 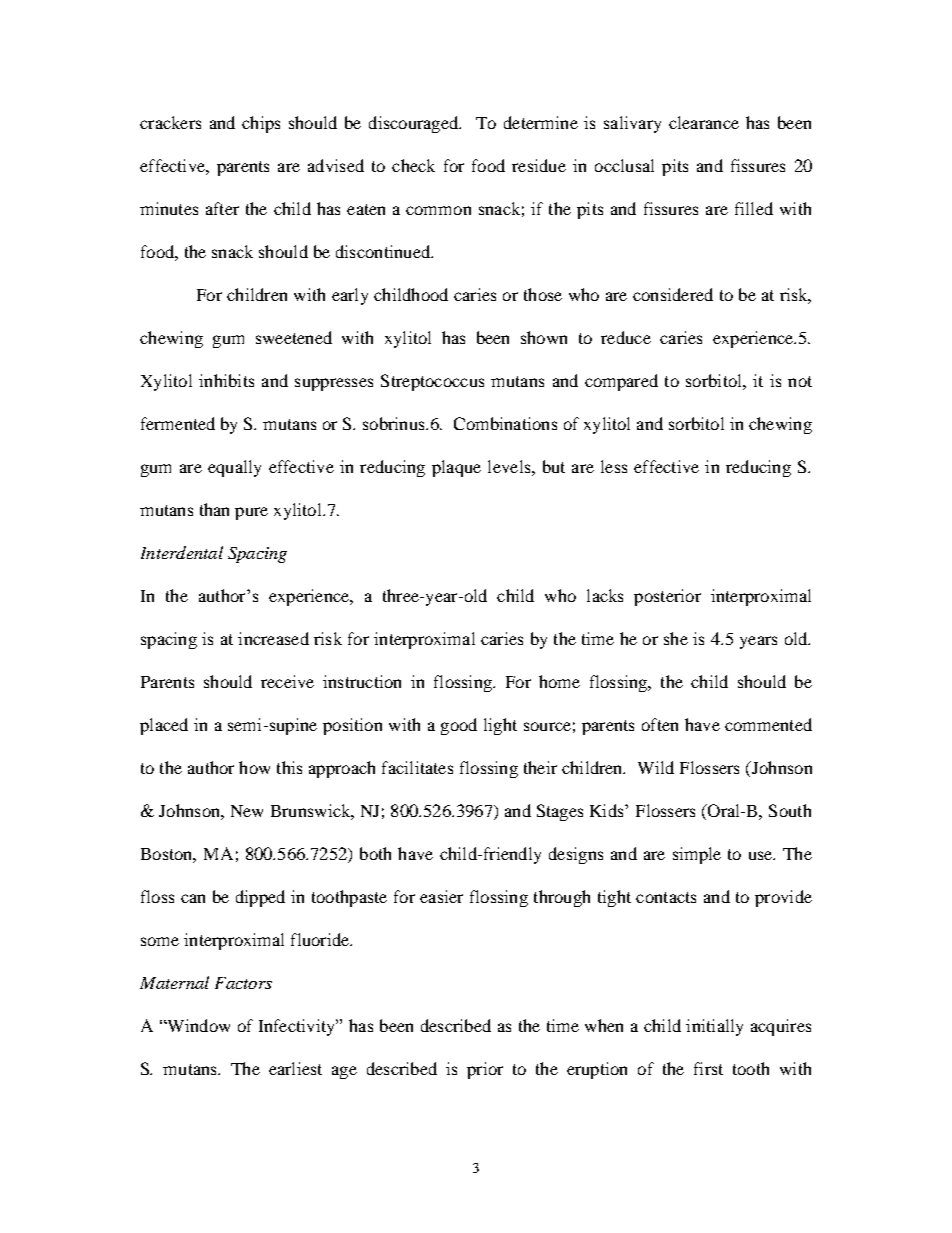 I want to click on clearance, so click(x=704, y=122).
